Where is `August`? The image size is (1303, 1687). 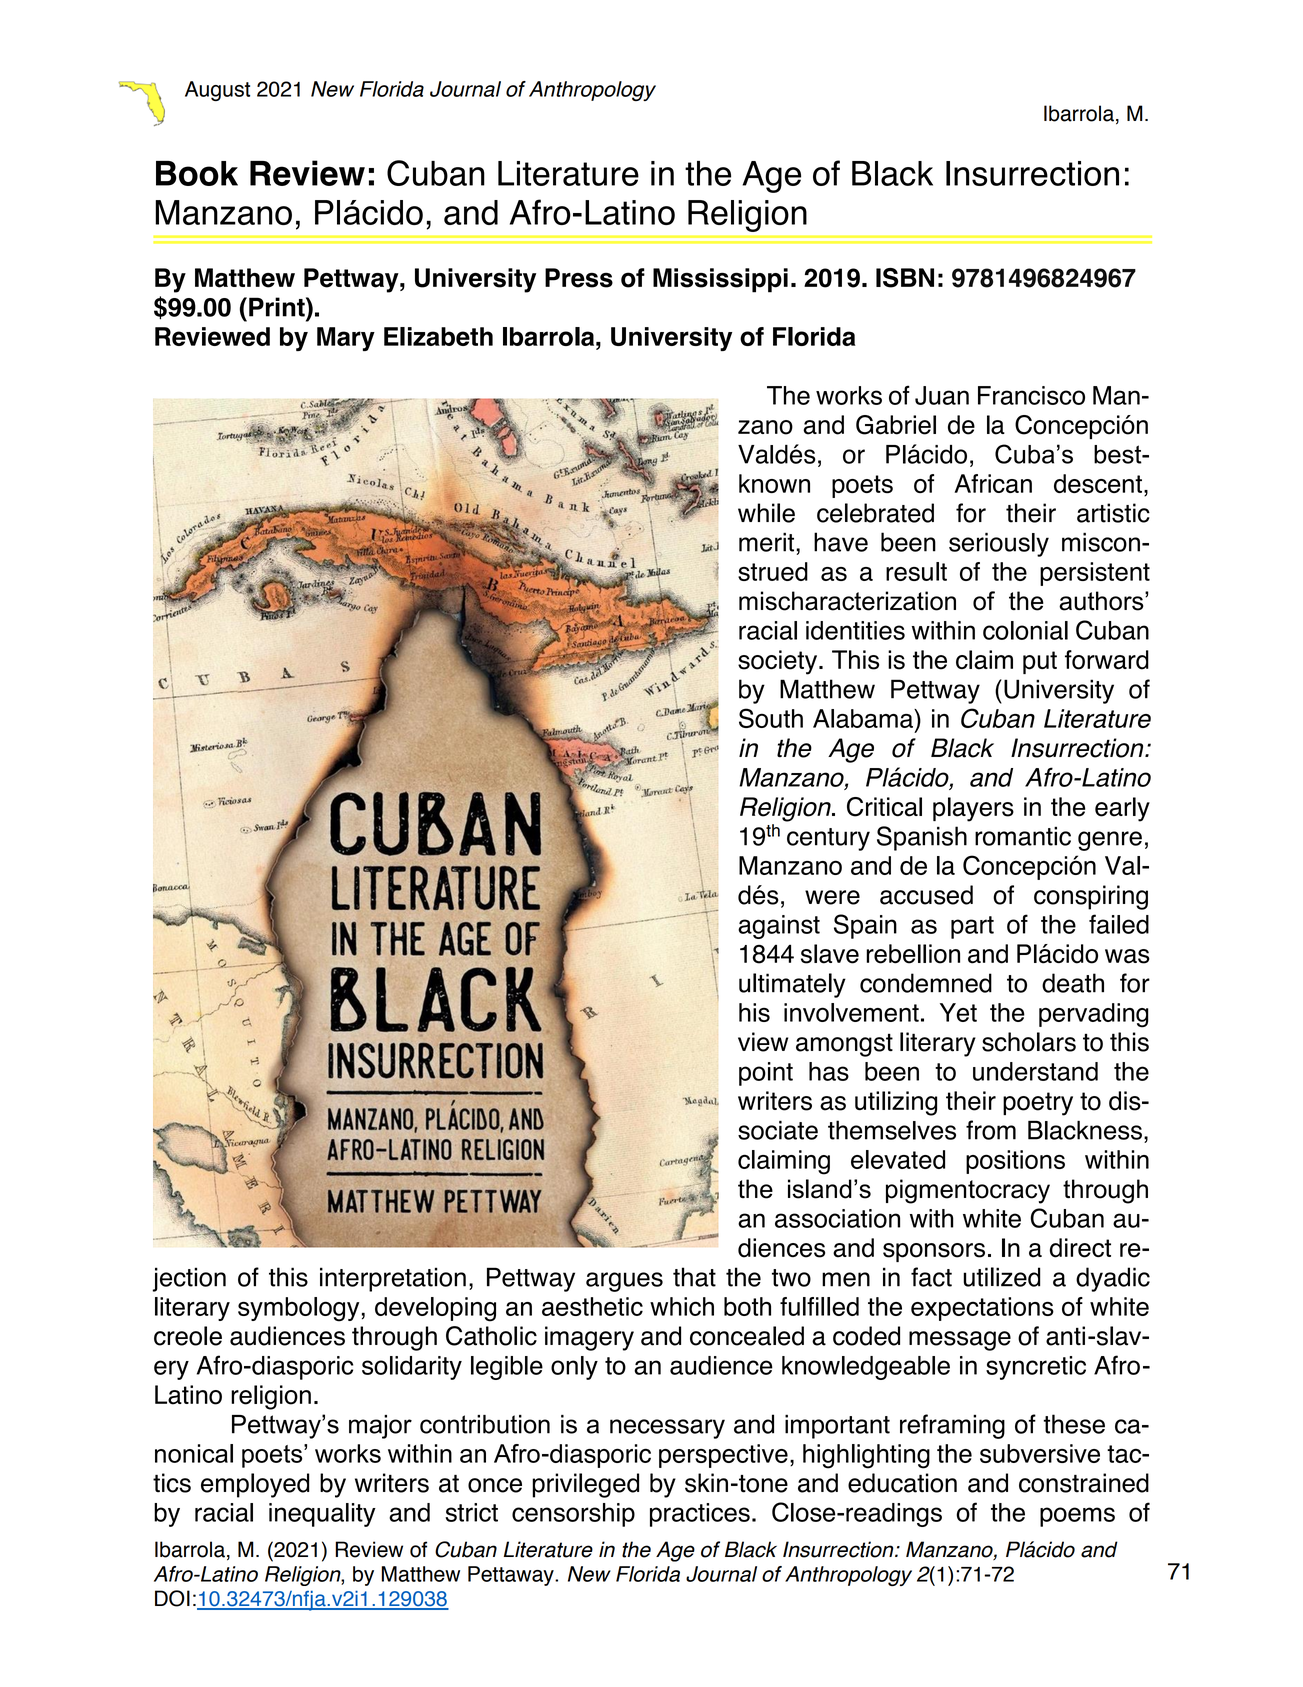 August is located at coordinates (217, 91).
